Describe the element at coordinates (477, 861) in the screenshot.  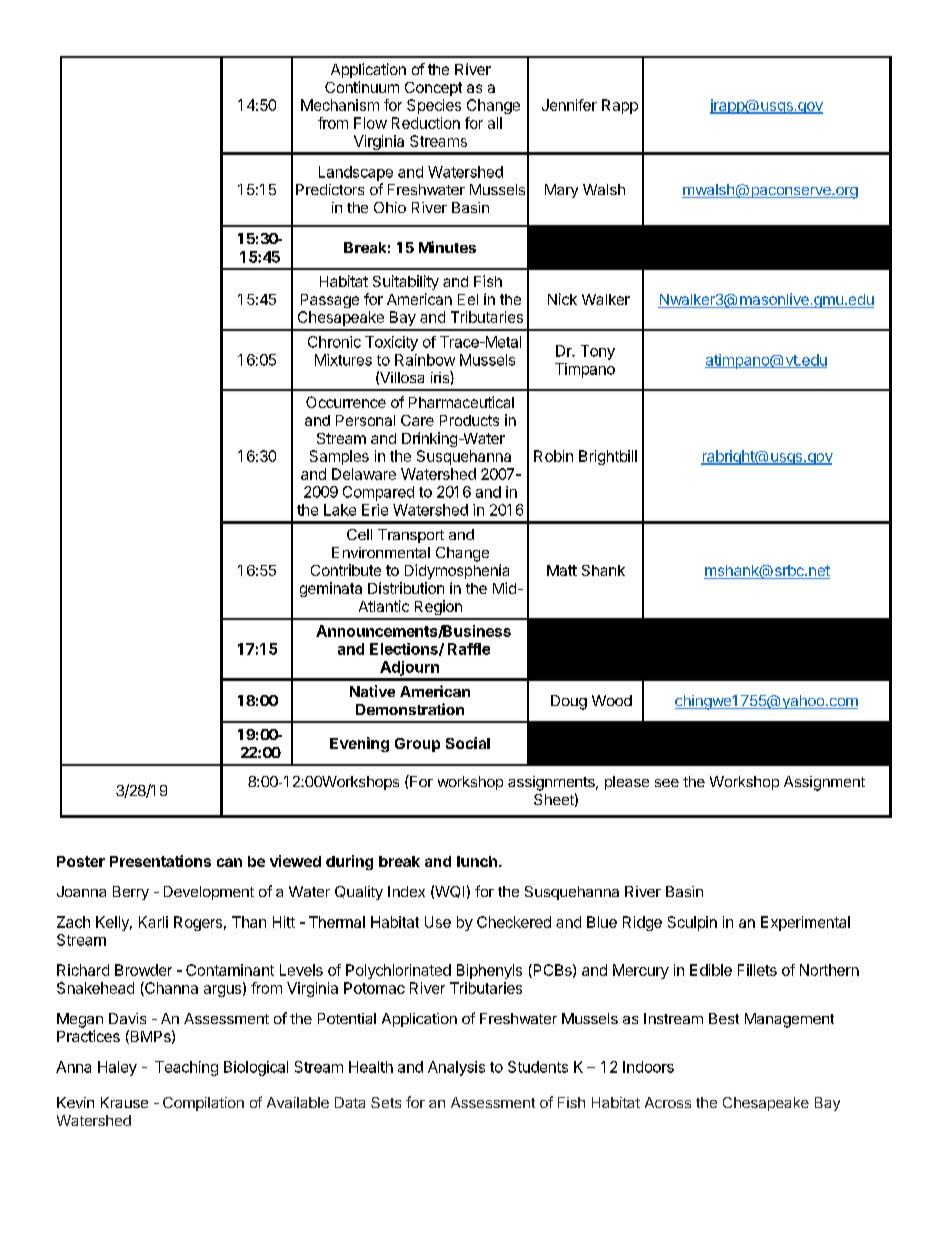
I see `lunch` at that location.
